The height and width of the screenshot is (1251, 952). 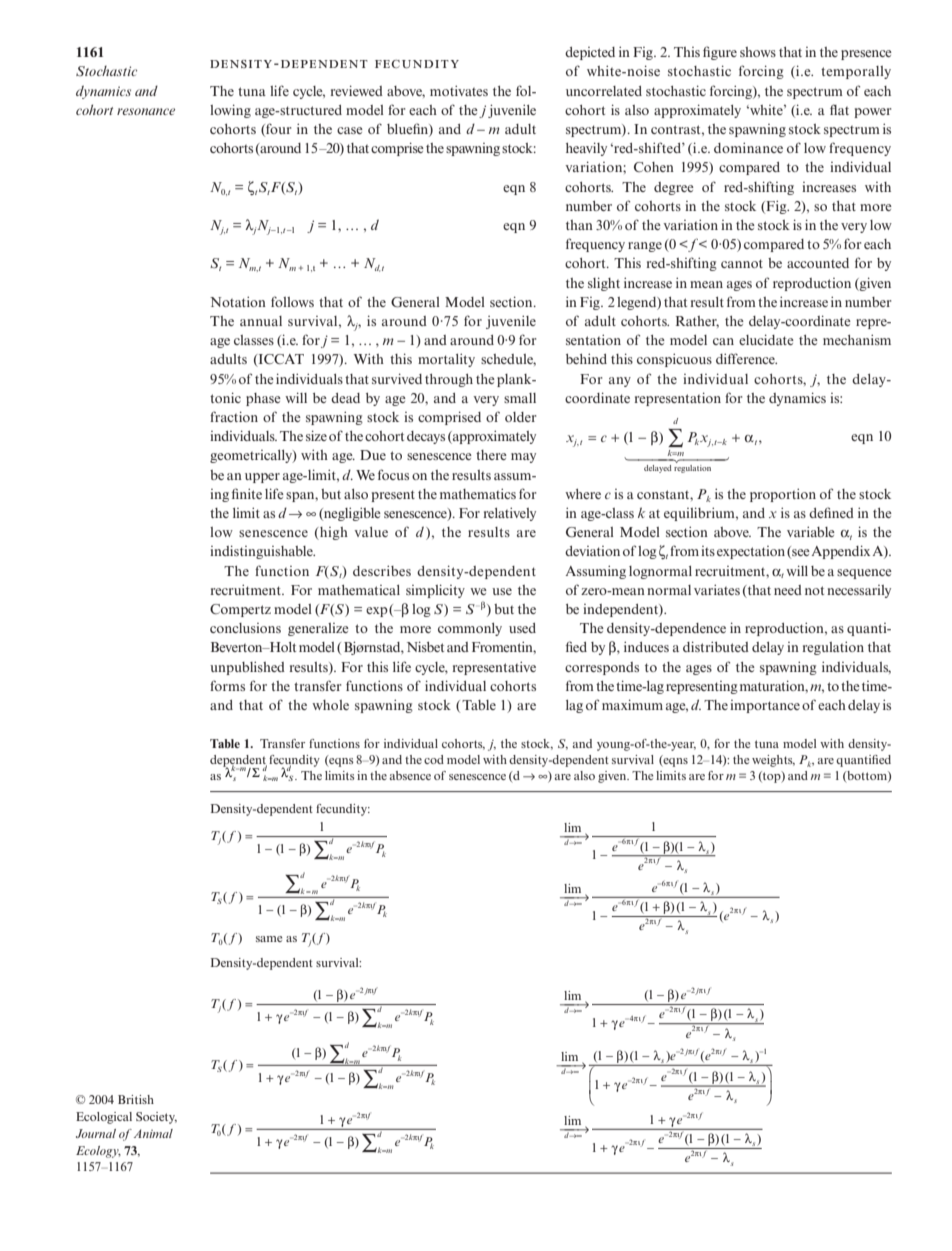 I want to click on weights, so click(x=773, y=761).
